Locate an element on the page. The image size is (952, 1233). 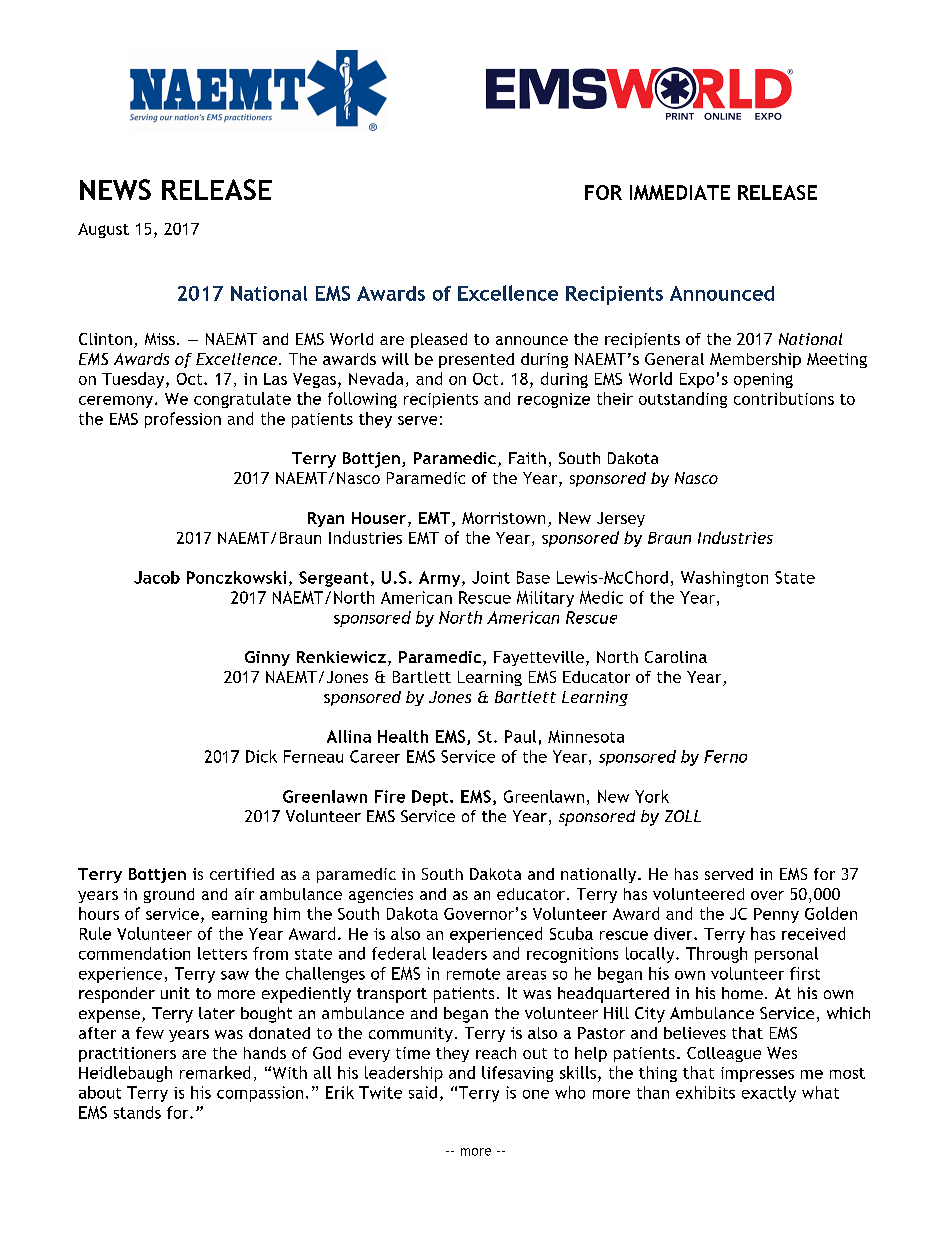
lifesaving is located at coordinates (517, 1074).
